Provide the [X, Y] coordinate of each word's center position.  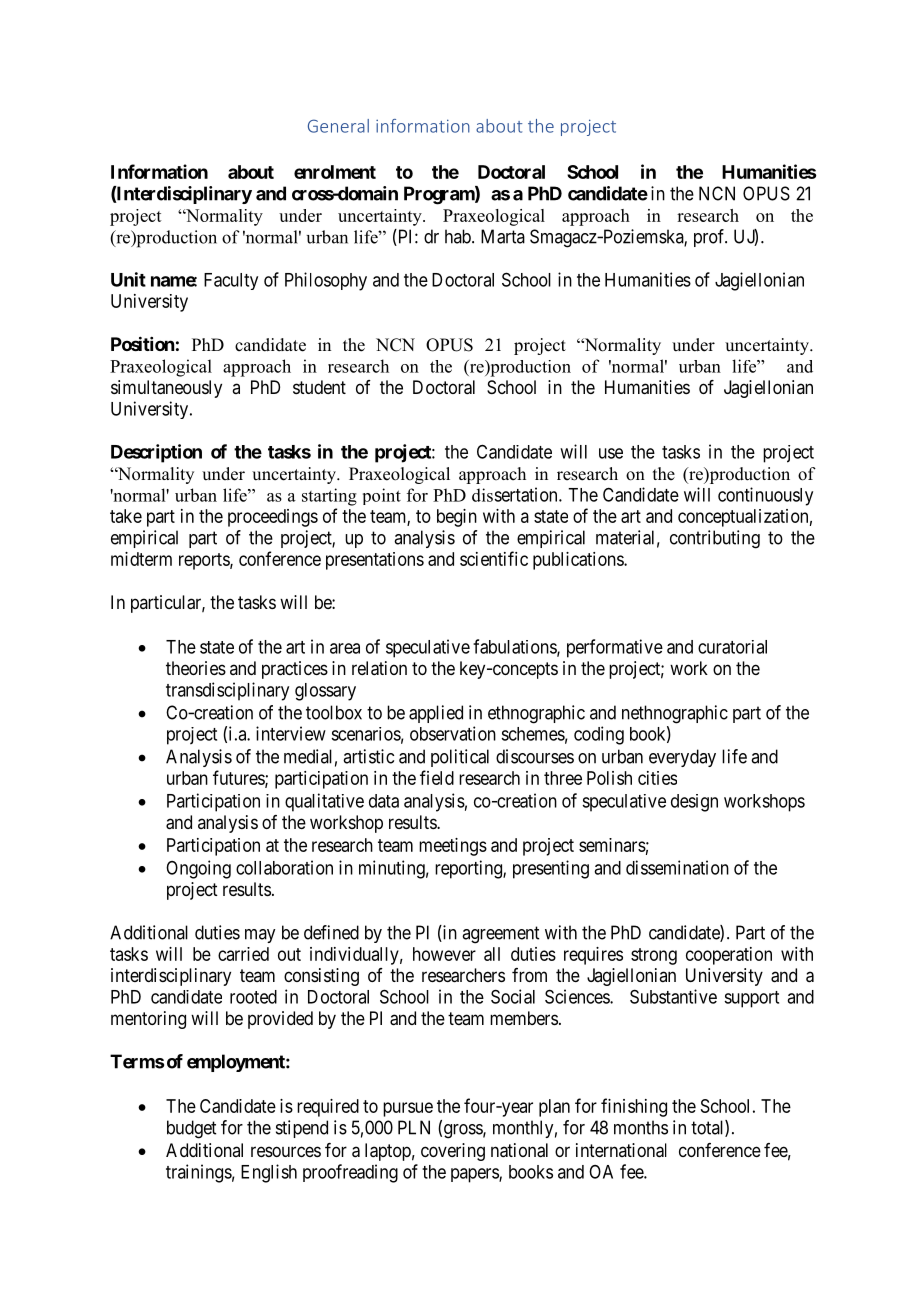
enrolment [335, 172]
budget [191, 1129]
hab [459, 236]
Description [156, 453]
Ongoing [198, 869]
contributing [715, 539]
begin [457, 518]
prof [710, 238]
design [694, 803]
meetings [453, 847]
